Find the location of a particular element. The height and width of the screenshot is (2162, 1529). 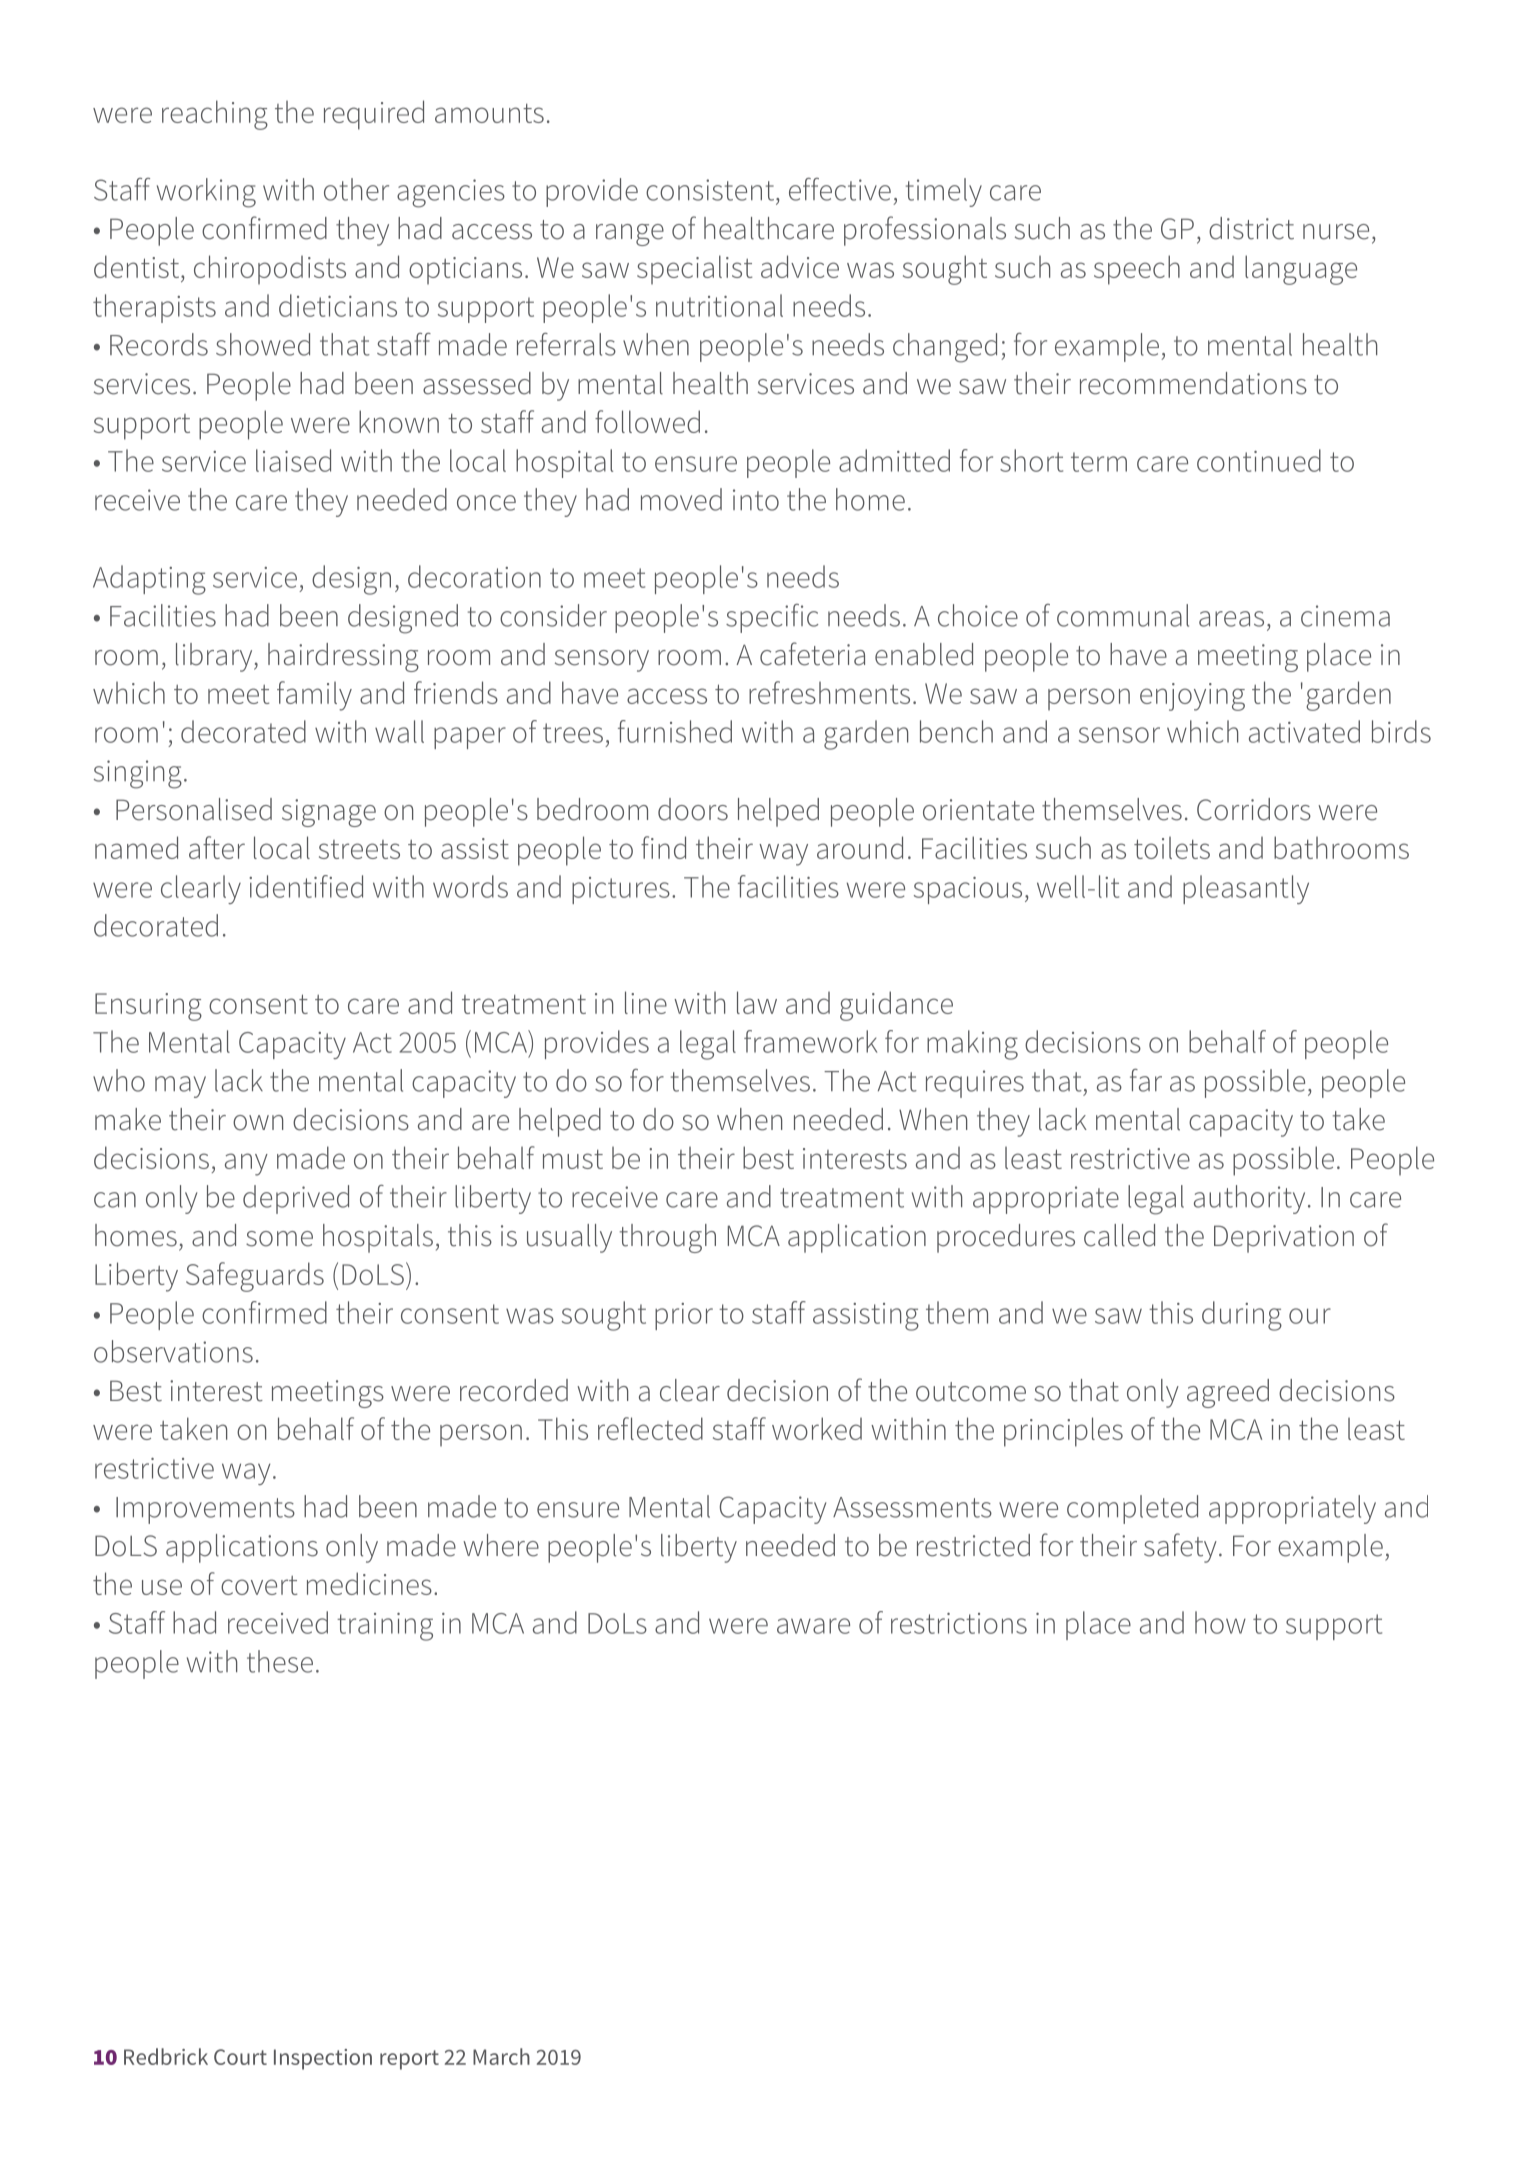

Court is located at coordinates (240, 2057).
